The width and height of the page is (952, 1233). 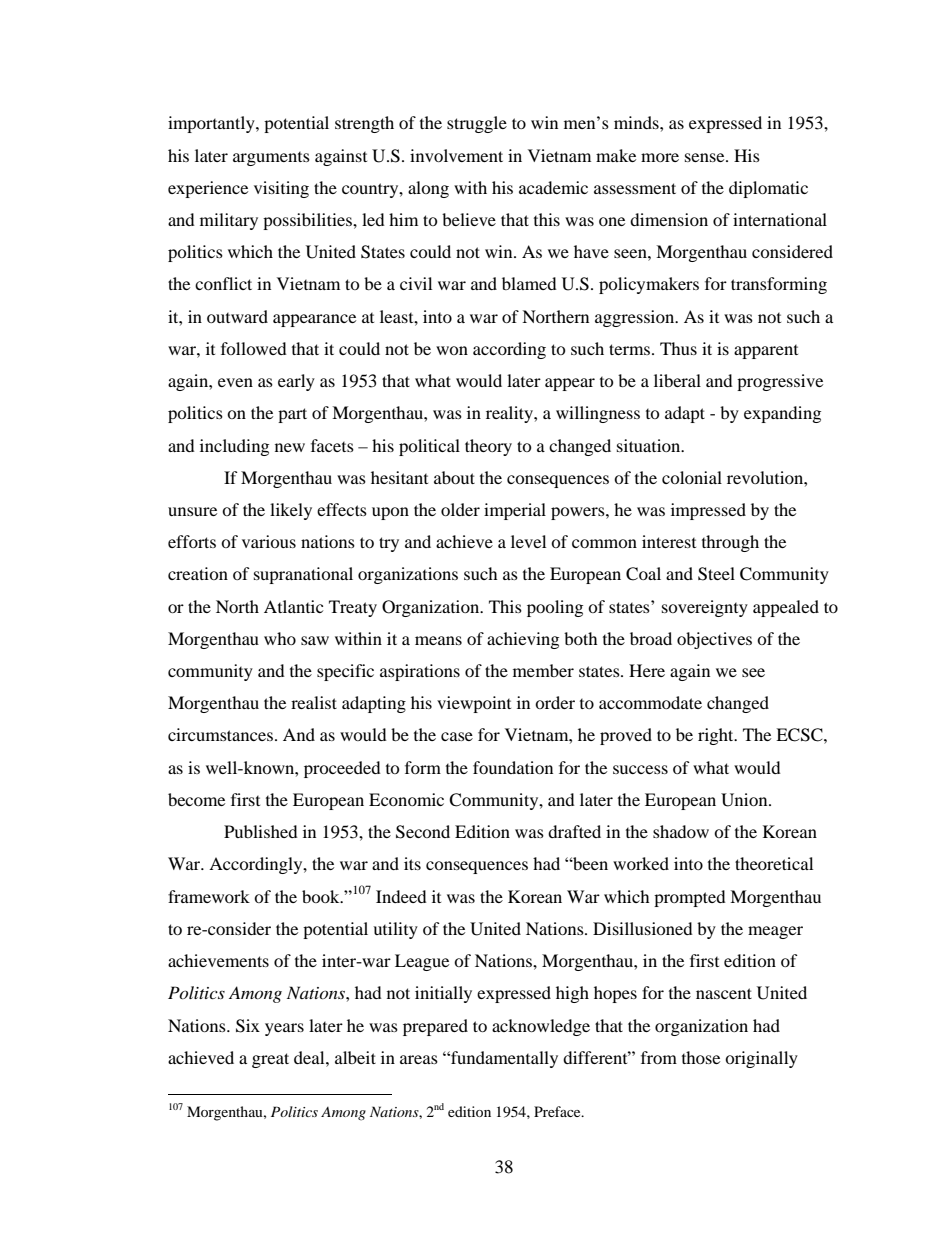 I want to click on right, so click(x=717, y=736).
